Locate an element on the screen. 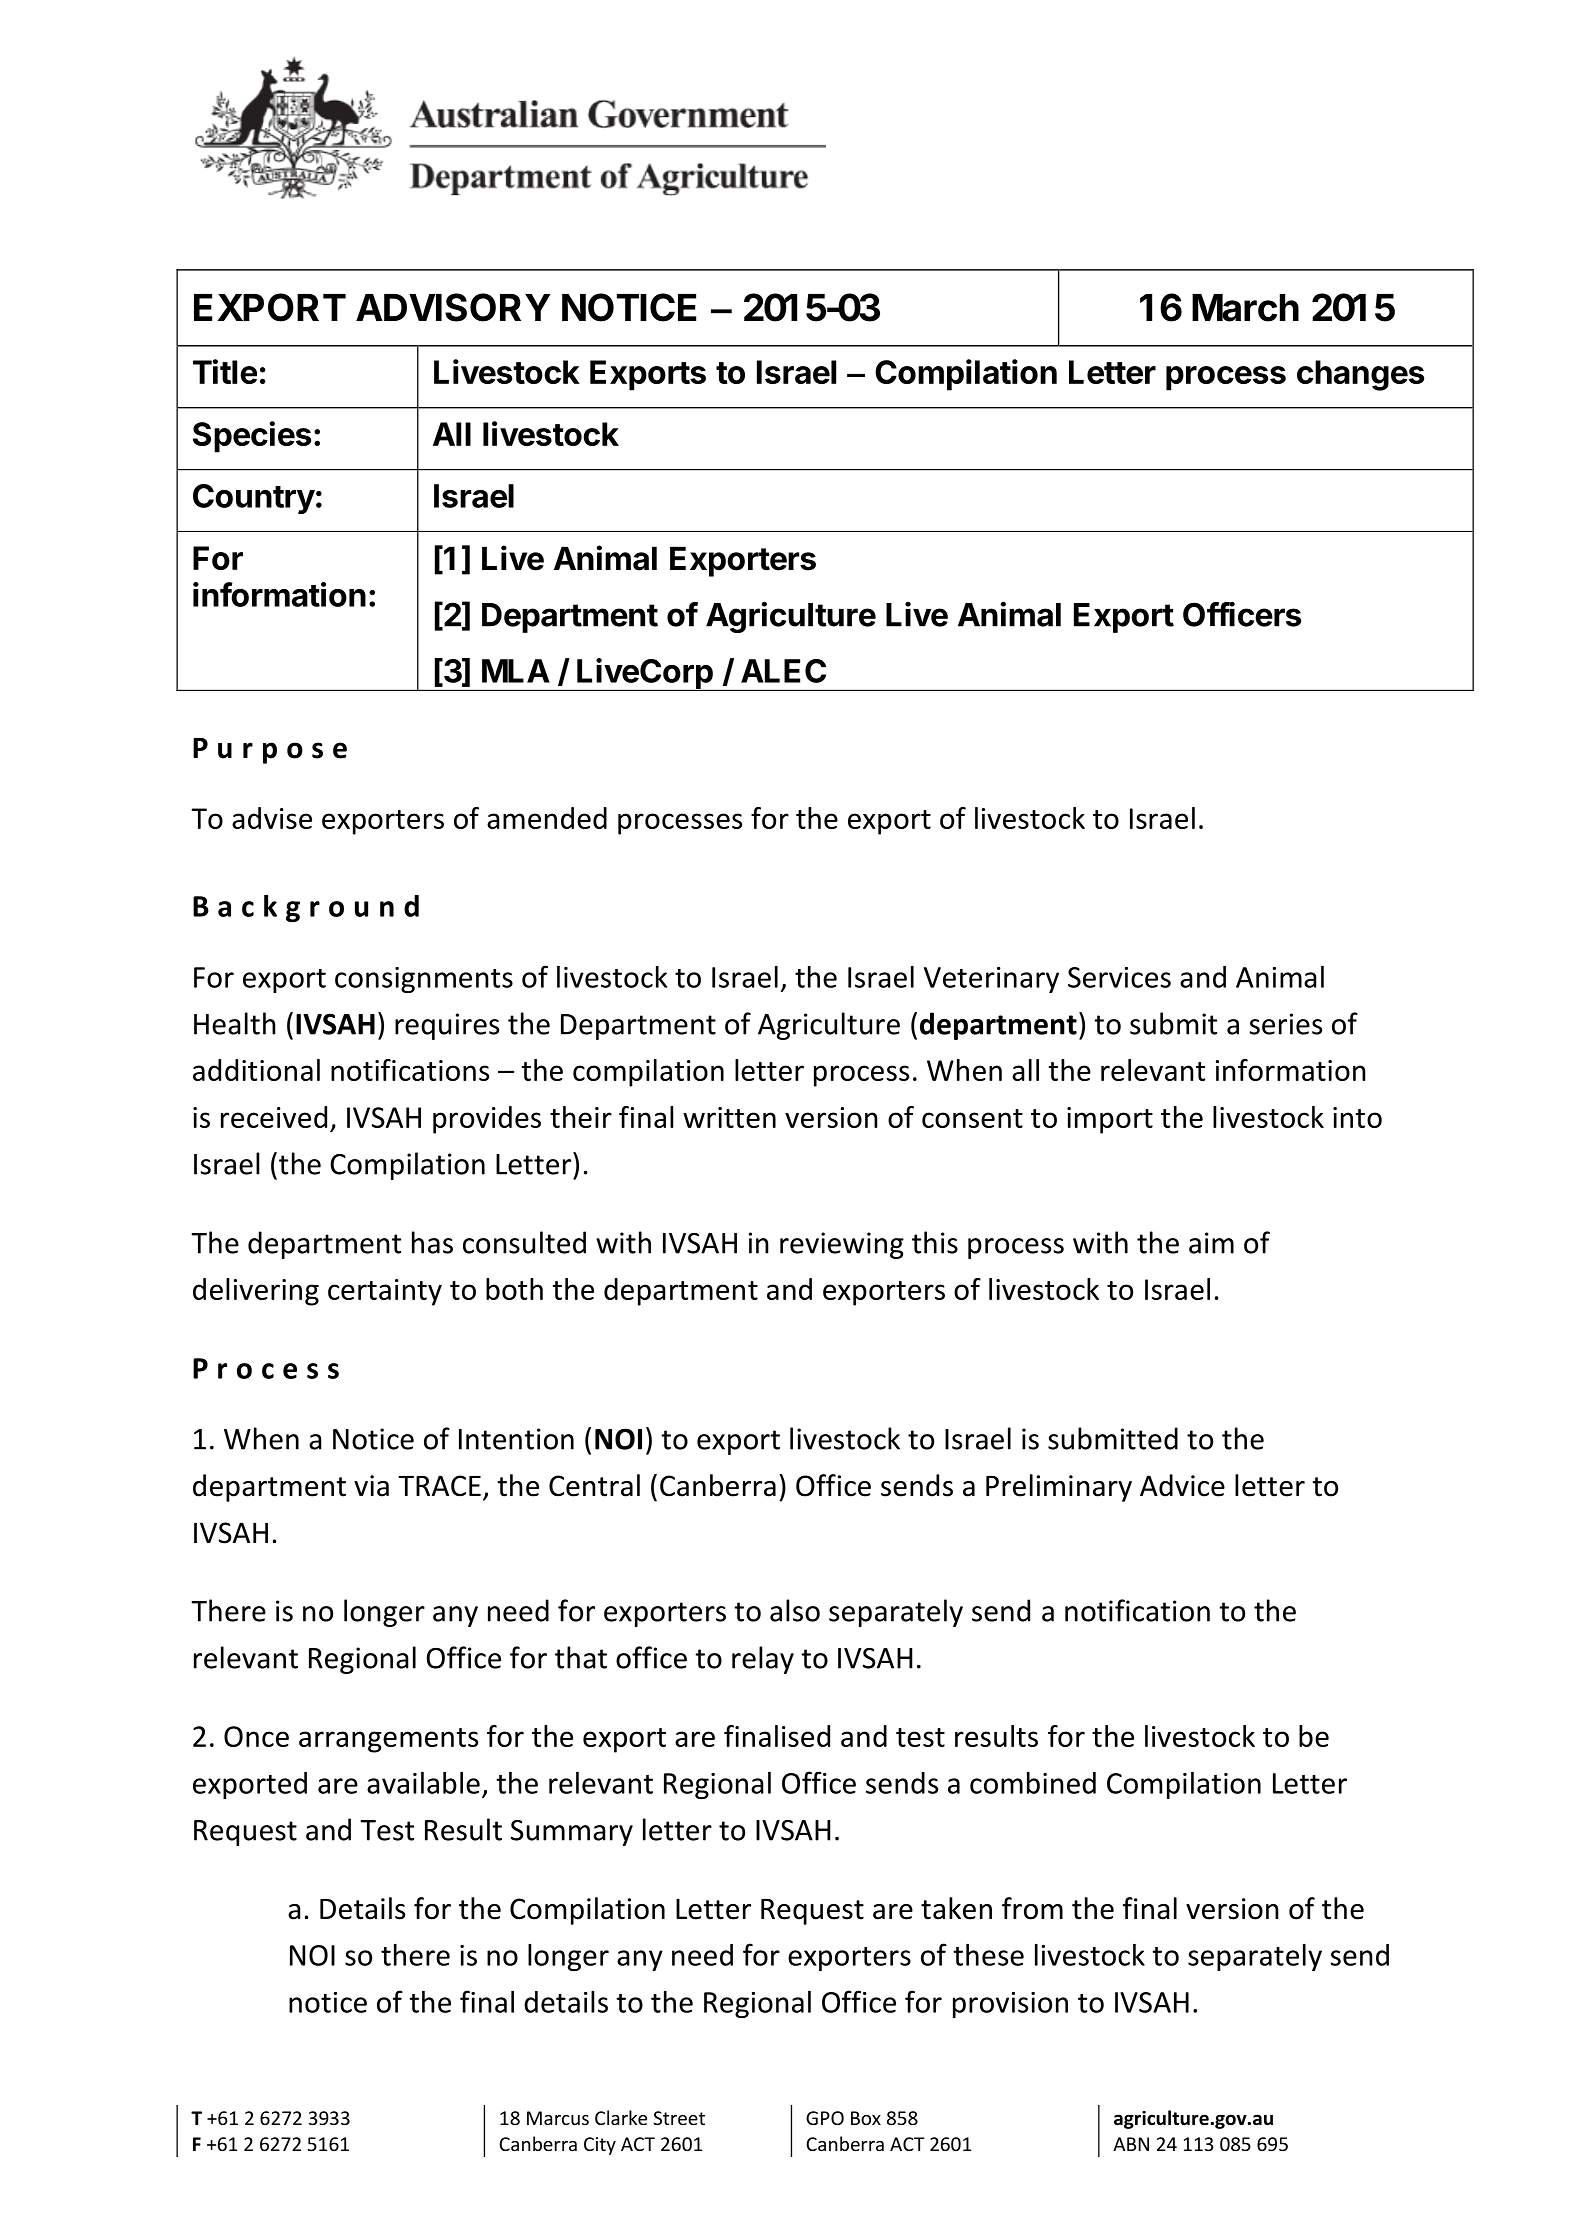  GPO is located at coordinates (825, 2118).
